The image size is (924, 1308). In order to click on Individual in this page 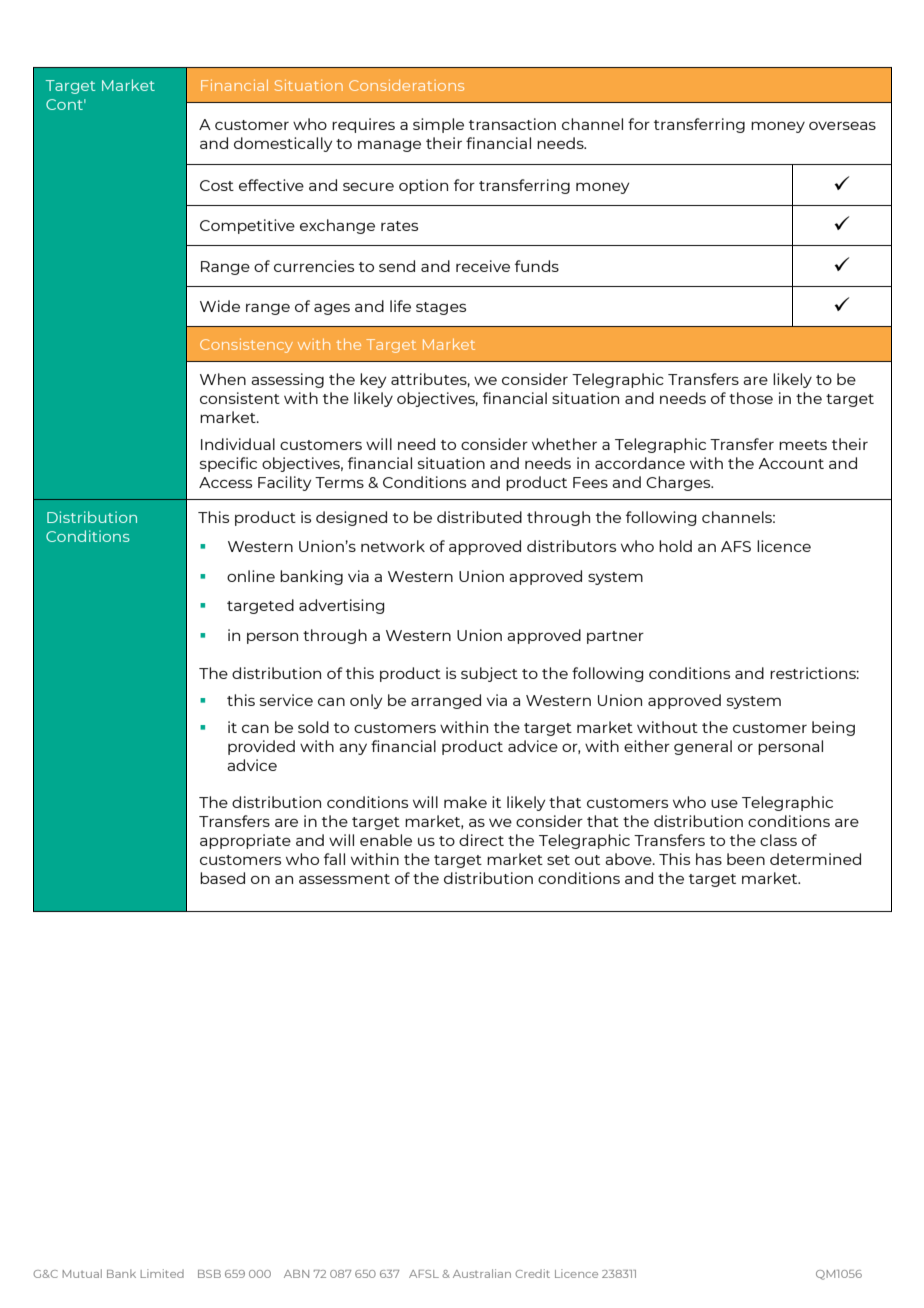, I will do `click(238, 444)`.
